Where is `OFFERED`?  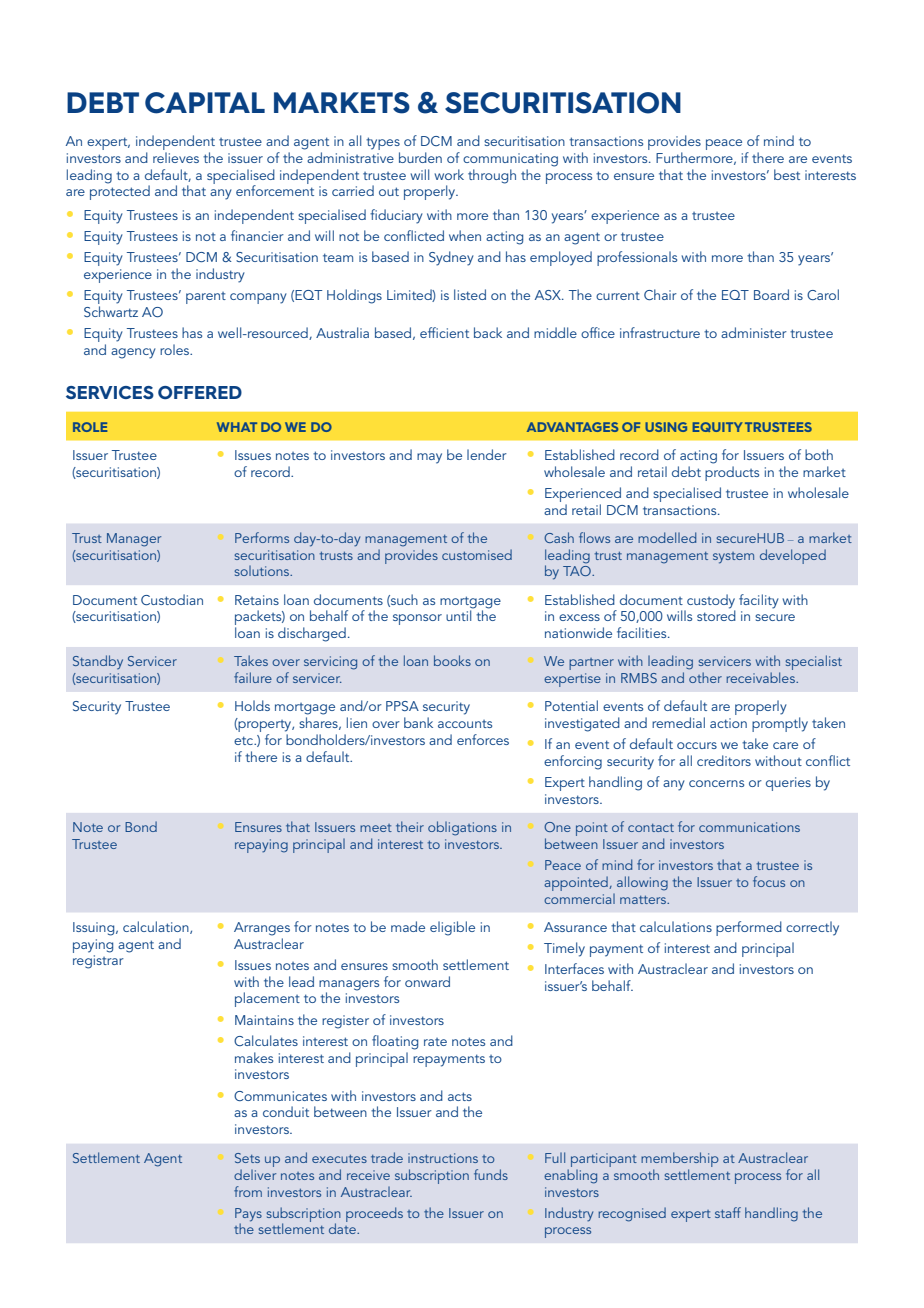
OFFERED is located at coordinates (200, 392).
